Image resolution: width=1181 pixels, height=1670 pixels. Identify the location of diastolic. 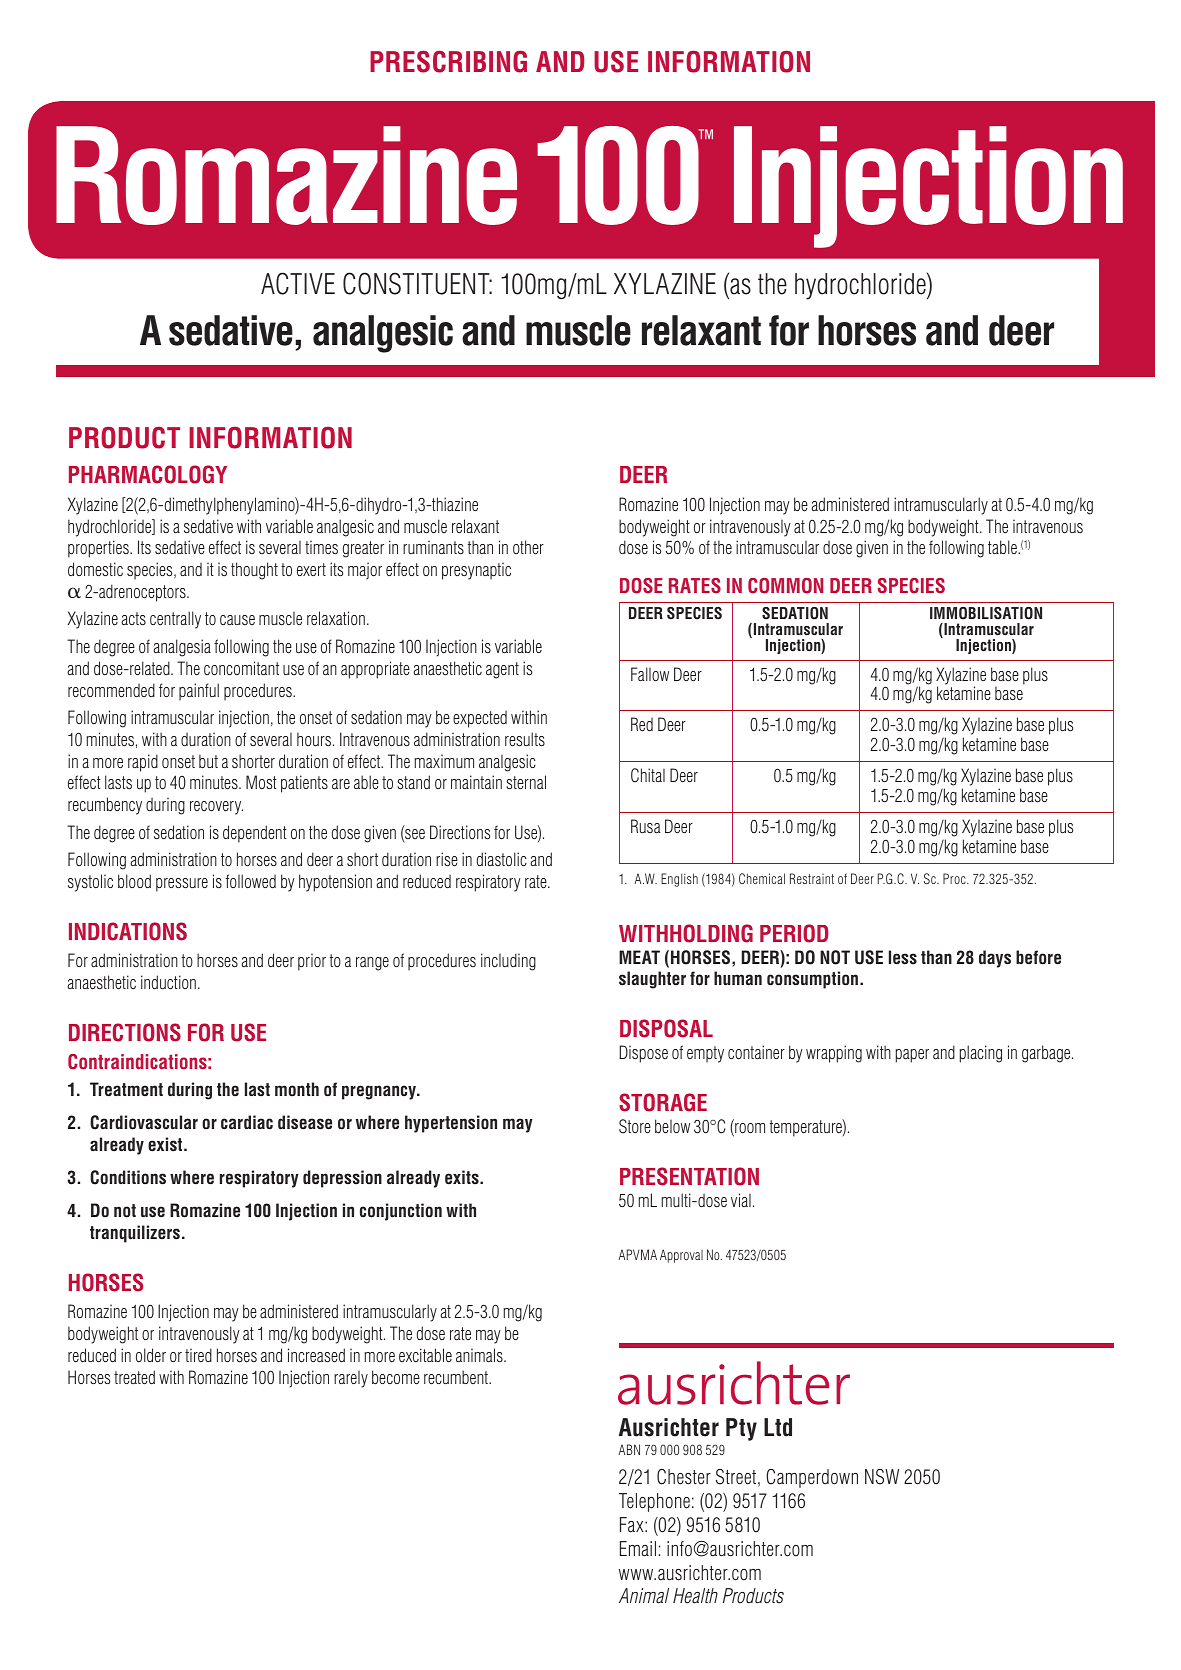
(502, 859).
